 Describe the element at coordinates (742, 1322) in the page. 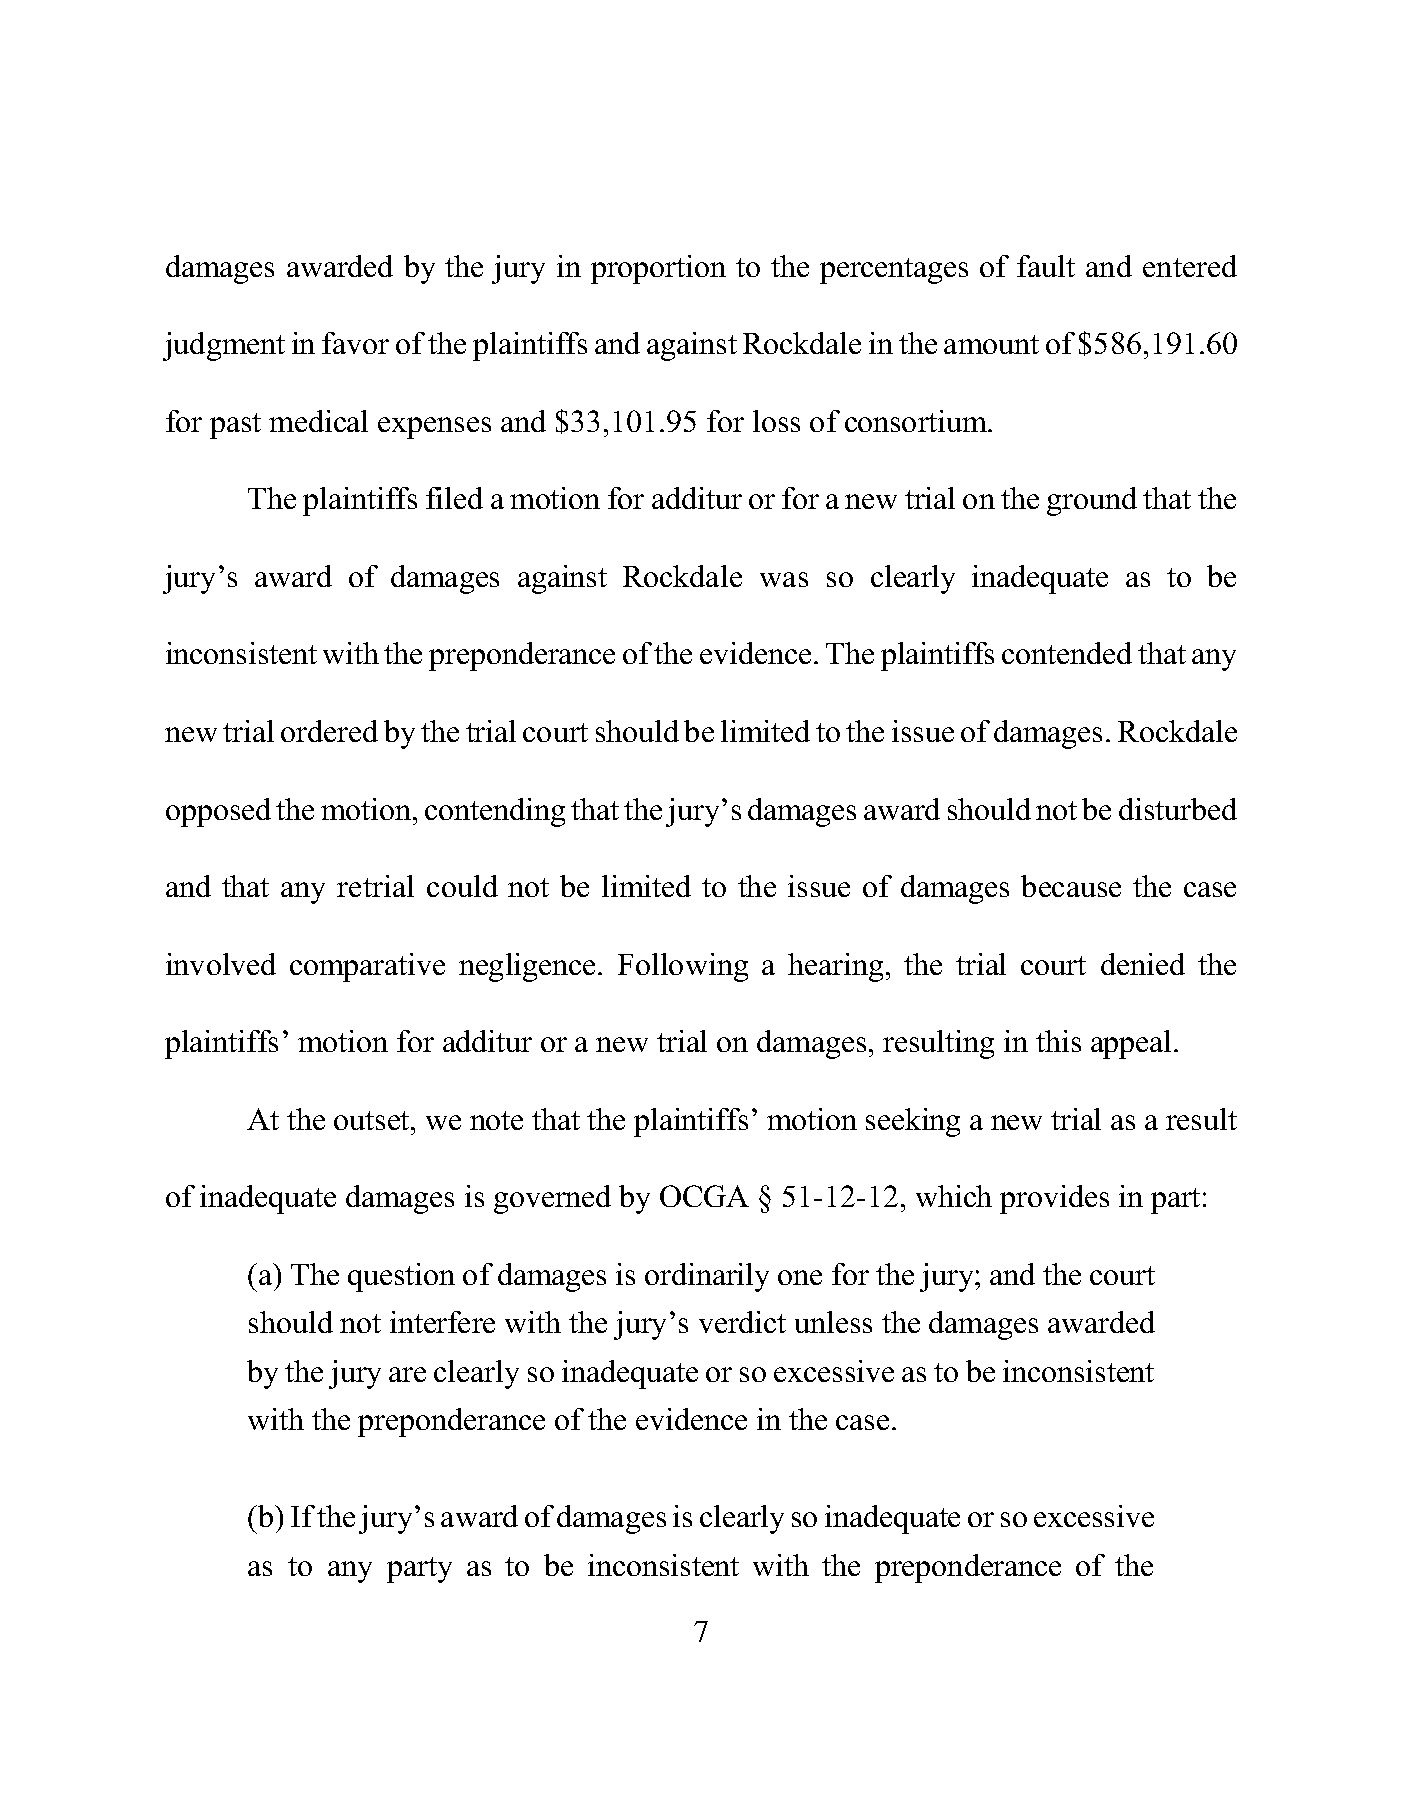

I see `verdict` at that location.
